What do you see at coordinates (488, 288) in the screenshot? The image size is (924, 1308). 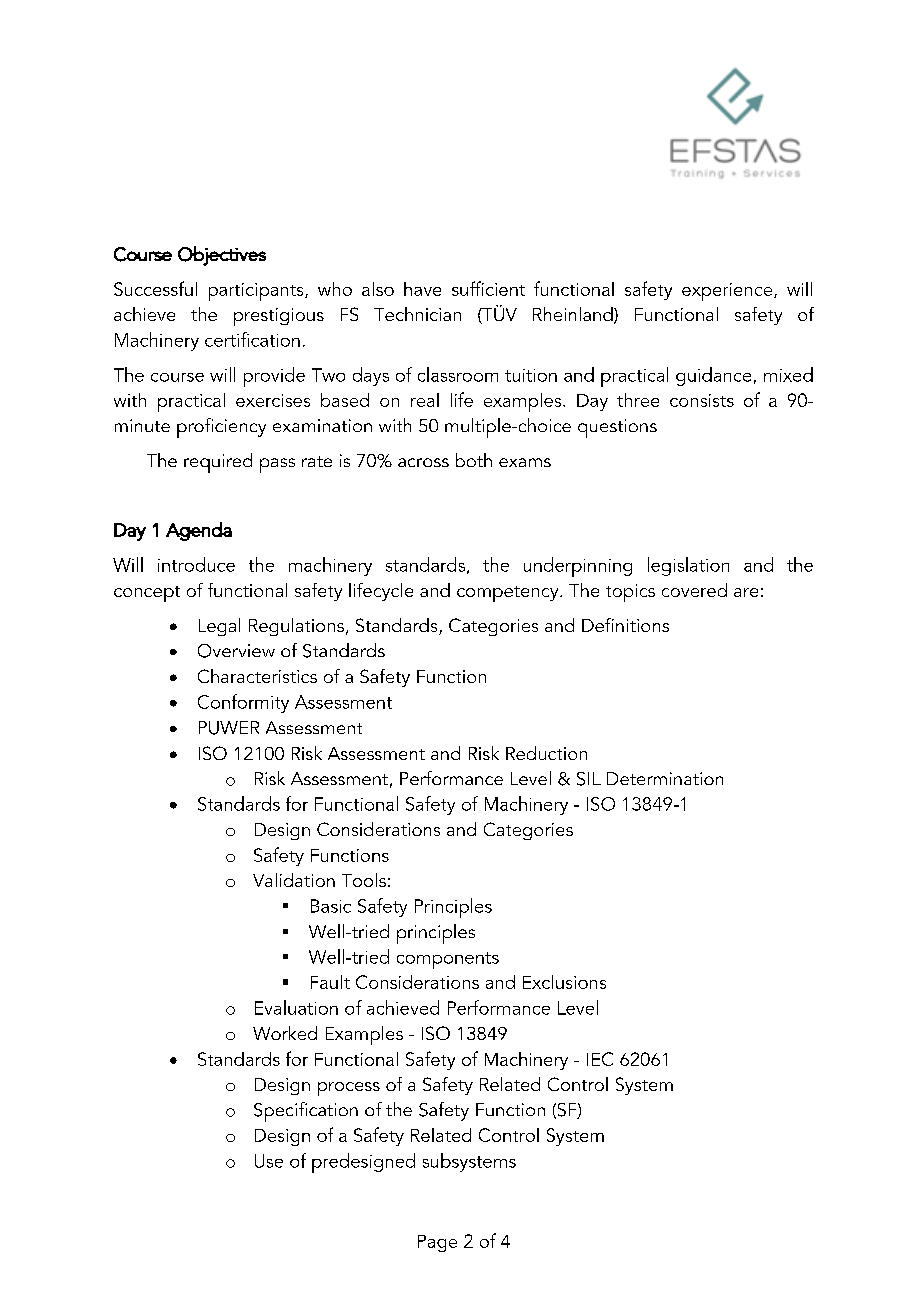 I see `sufficient` at bounding box center [488, 288].
